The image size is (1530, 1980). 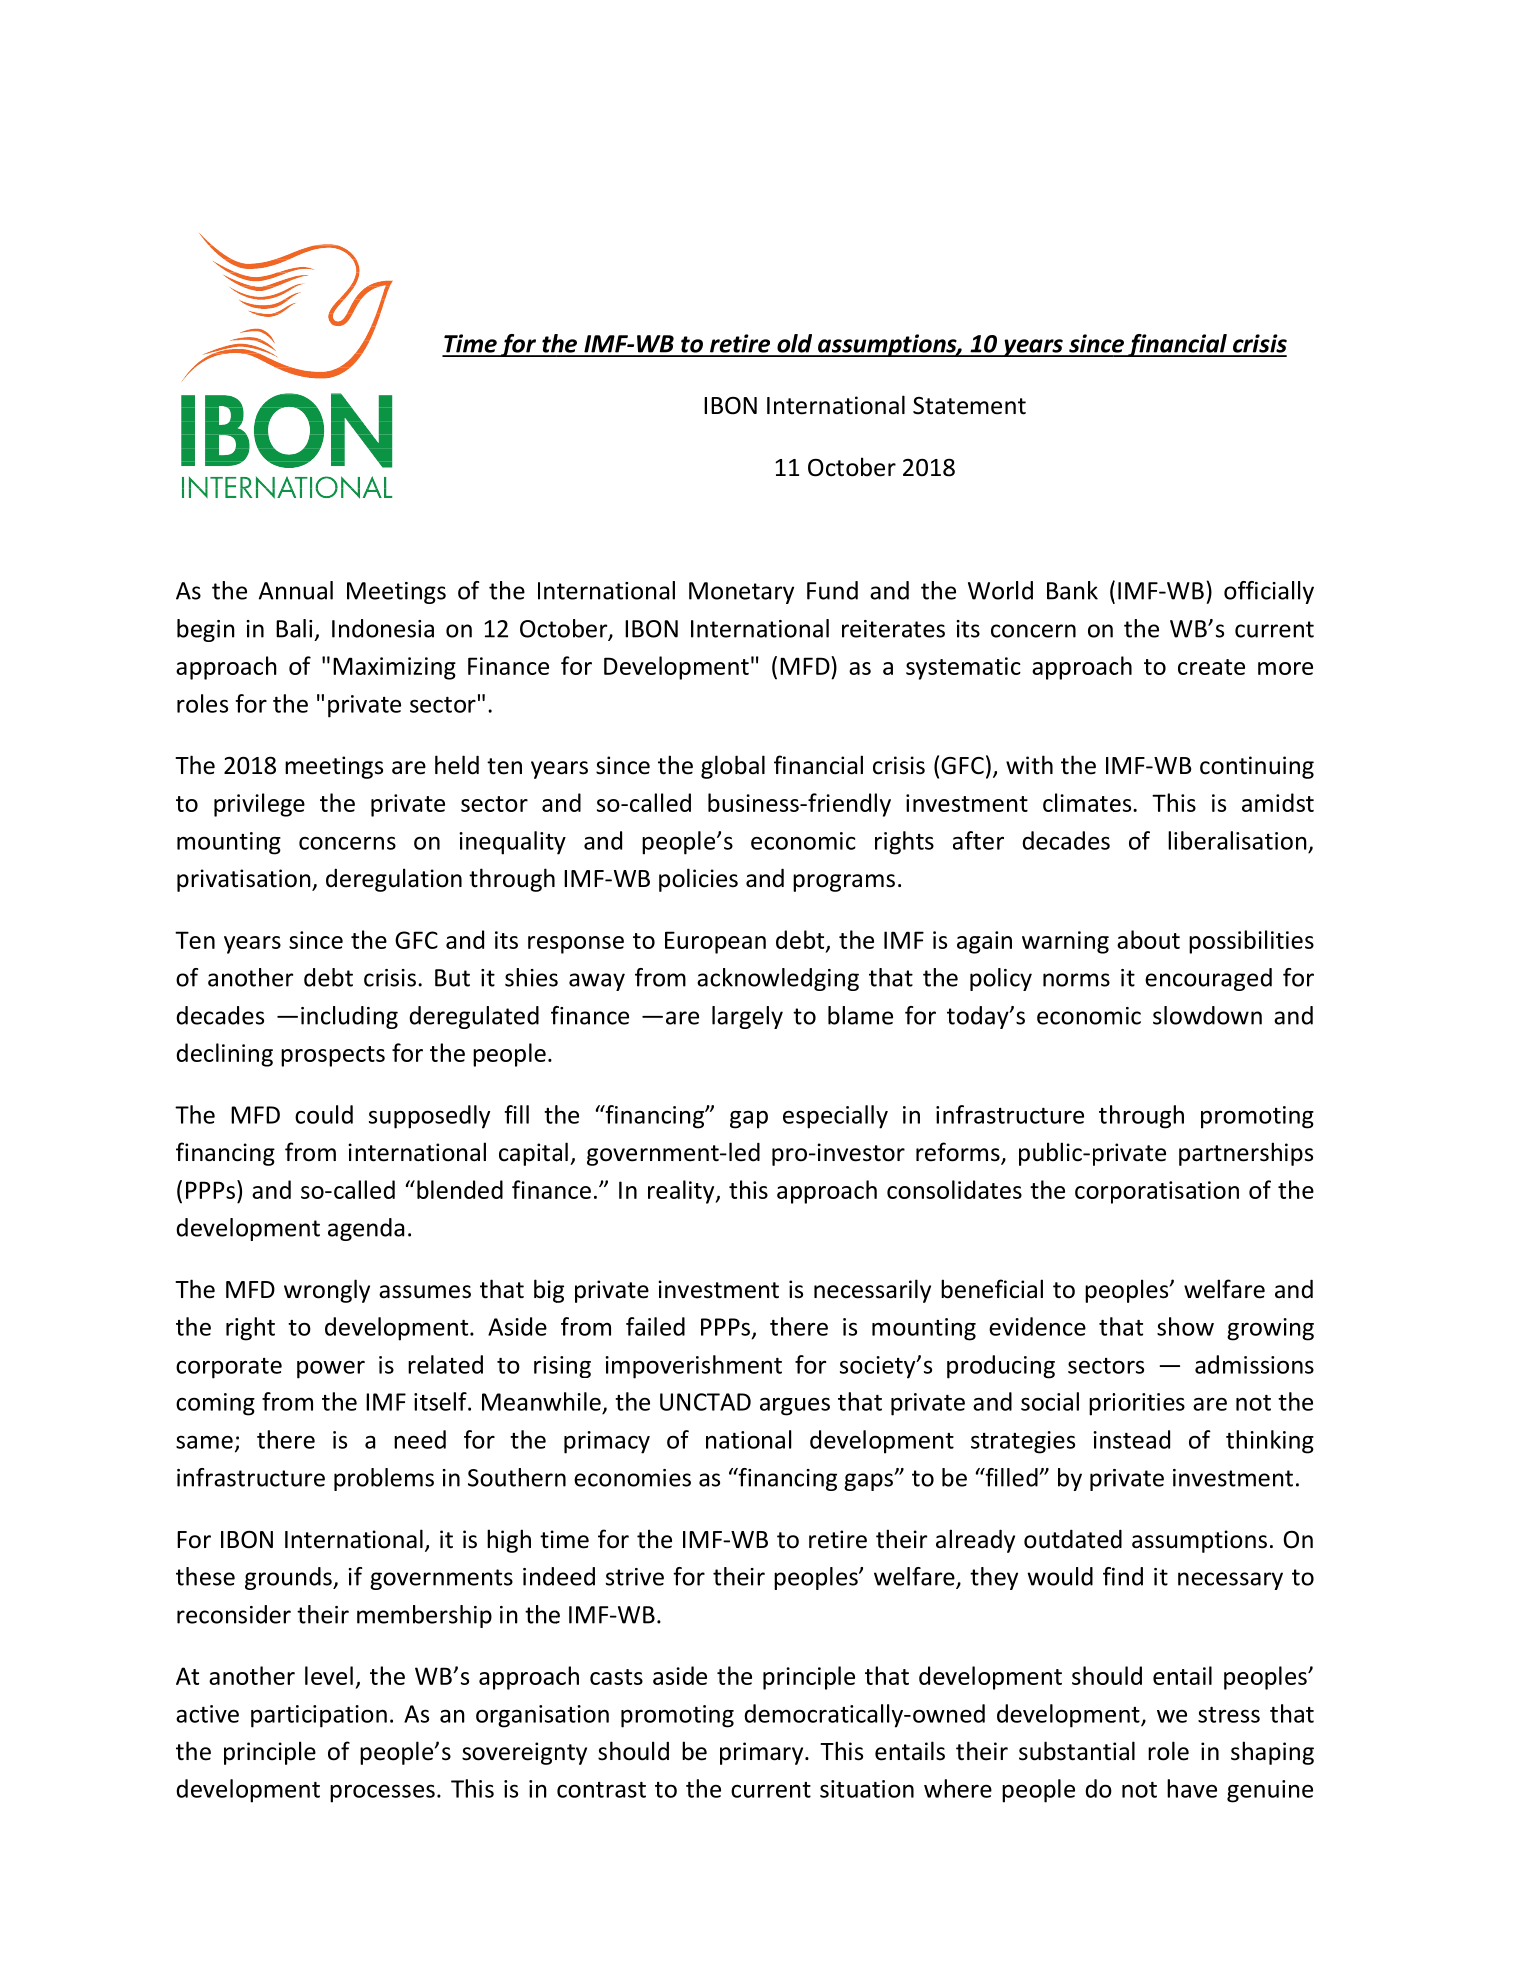 What do you see at coordinates (616, 1677) in the image?
I see `casts` at bounding box center [616, 1677].
